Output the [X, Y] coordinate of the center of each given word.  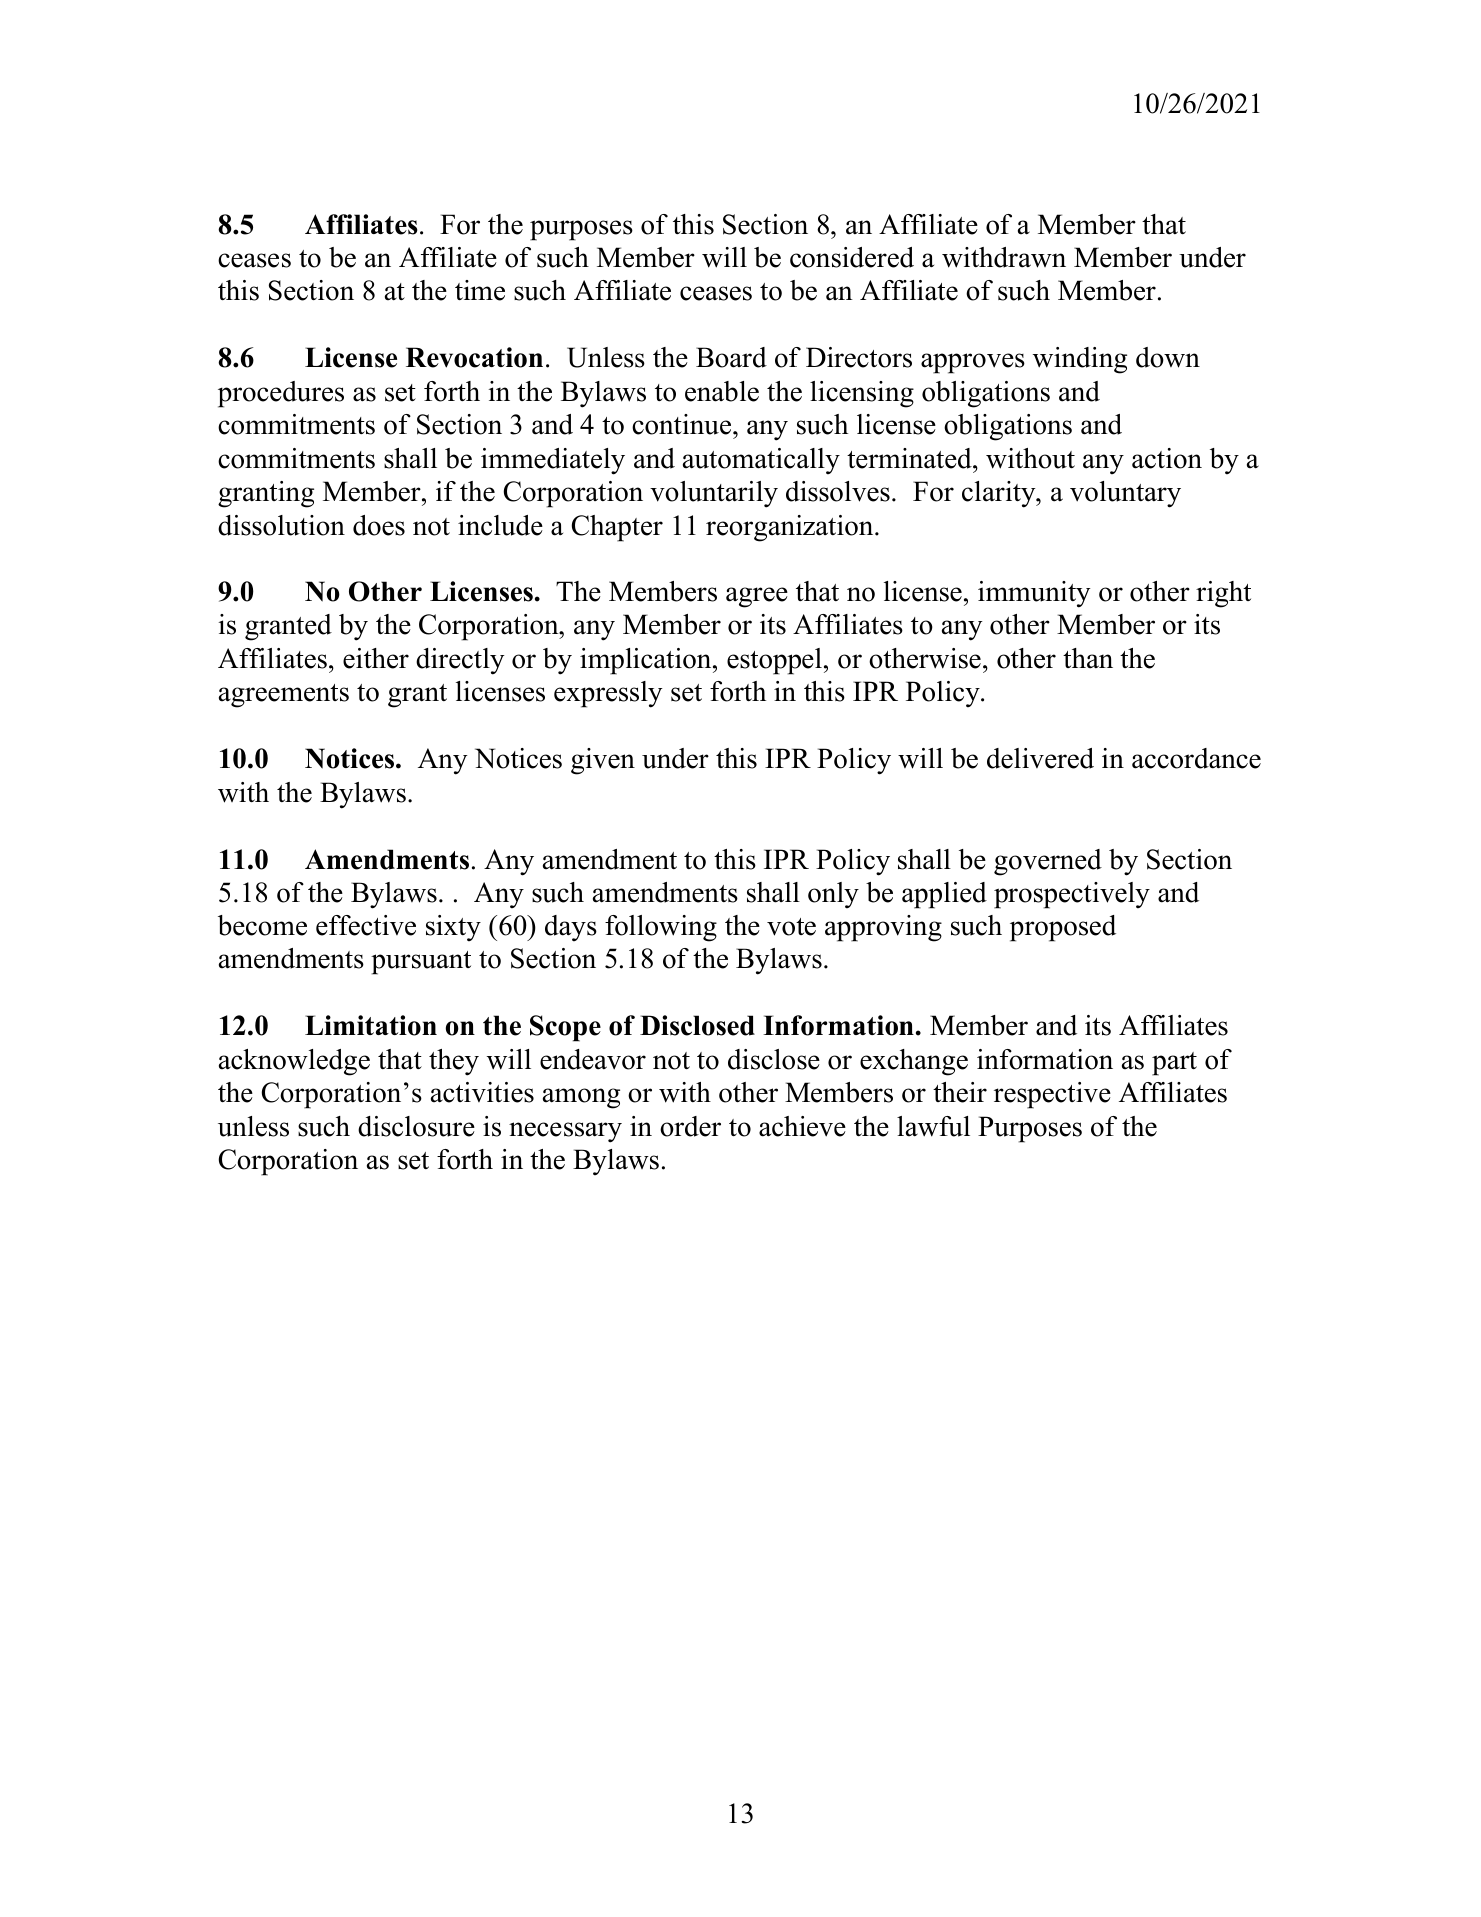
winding [1080, 360]
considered [852, 257]
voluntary [1125, 494]
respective [1052, 1095]
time [480, 290]
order [690, 1126]
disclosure [416, 1126]
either [376, 658]
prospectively [1072, 895]
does [379, 525]
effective [366, 925]
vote [791, 927]
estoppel [774, 661]
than [1088, 658]
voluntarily [714, 494]
